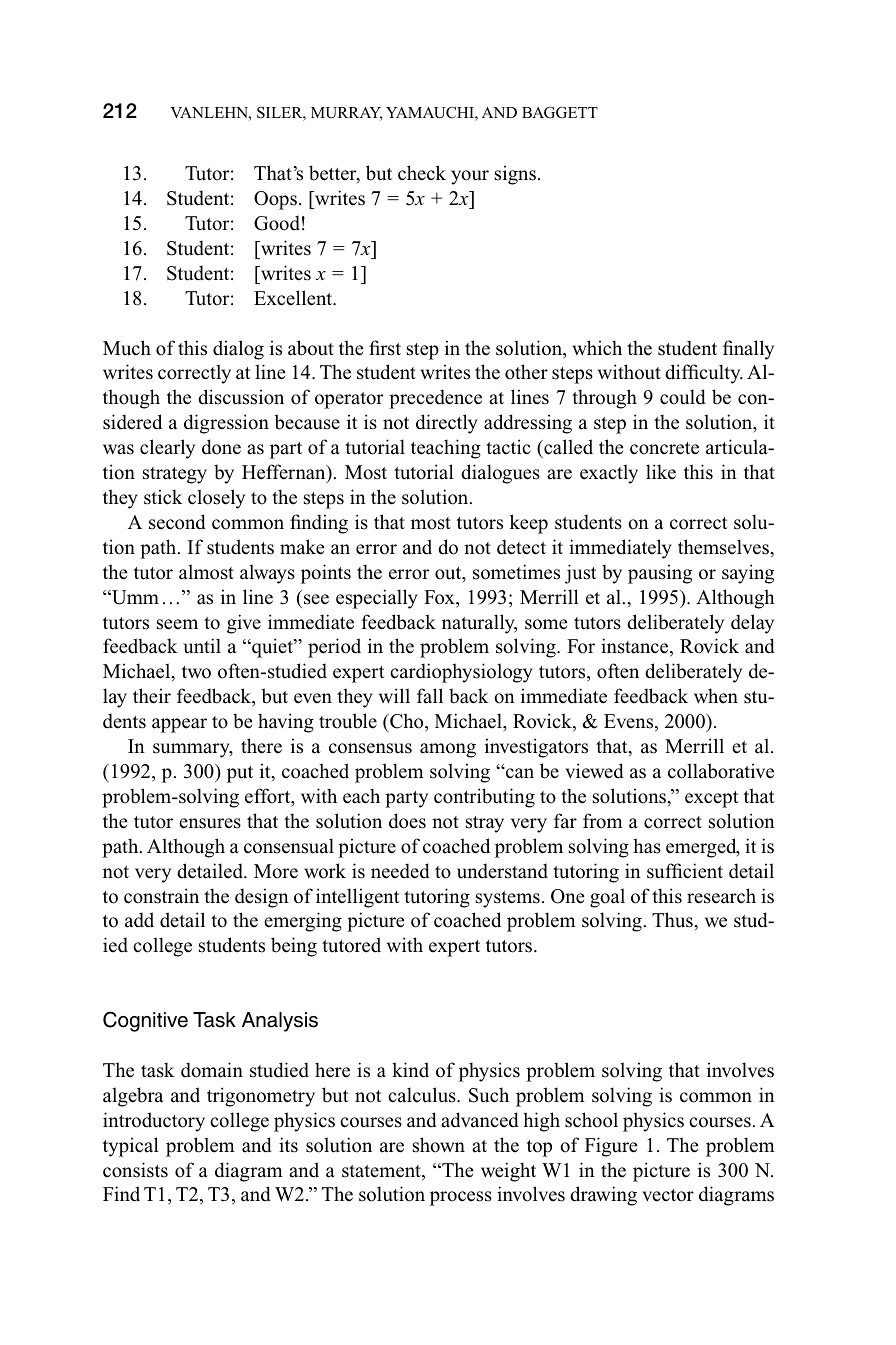  What do you see at coordinates (400, 871) in the document?
I see `needed` at bounding box center [400, 871].
